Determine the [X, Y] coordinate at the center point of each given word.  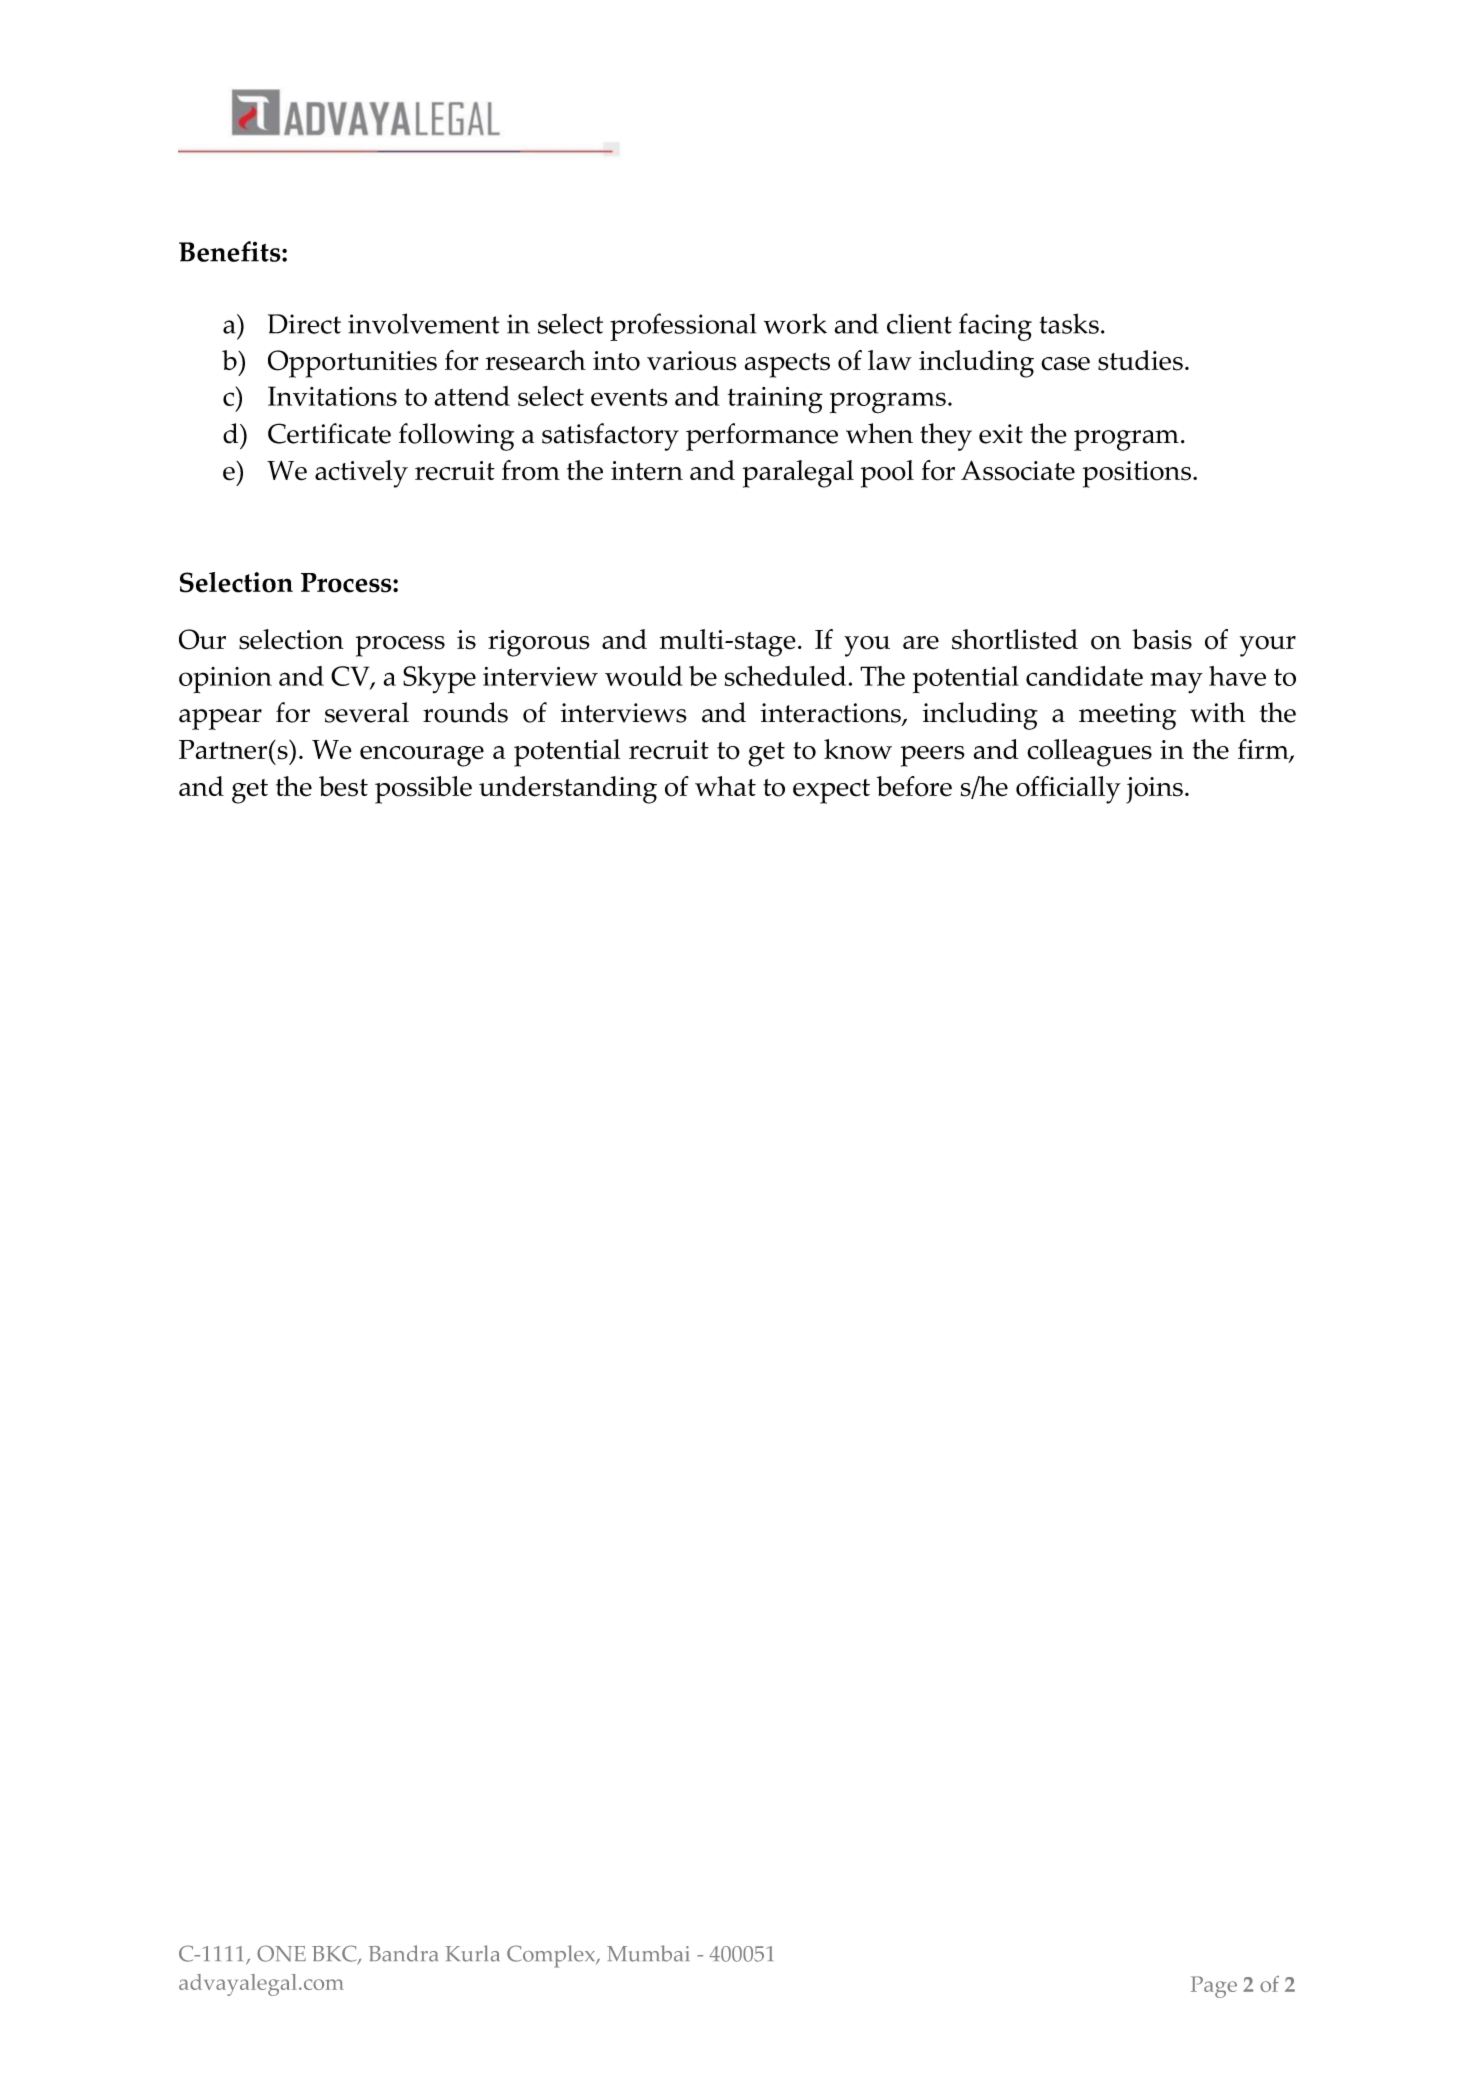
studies [1140, 360]
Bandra [403, 1953]
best [343, 786]
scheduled [785, 676]
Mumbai [648, 1953]
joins [1154, 790]
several [367, 712]
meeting [1127, 716]
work [795, 323]
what [725, 786]
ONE [281, 1953]
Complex [552, 1956]
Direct [304, 324]
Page [1214, 1987]
